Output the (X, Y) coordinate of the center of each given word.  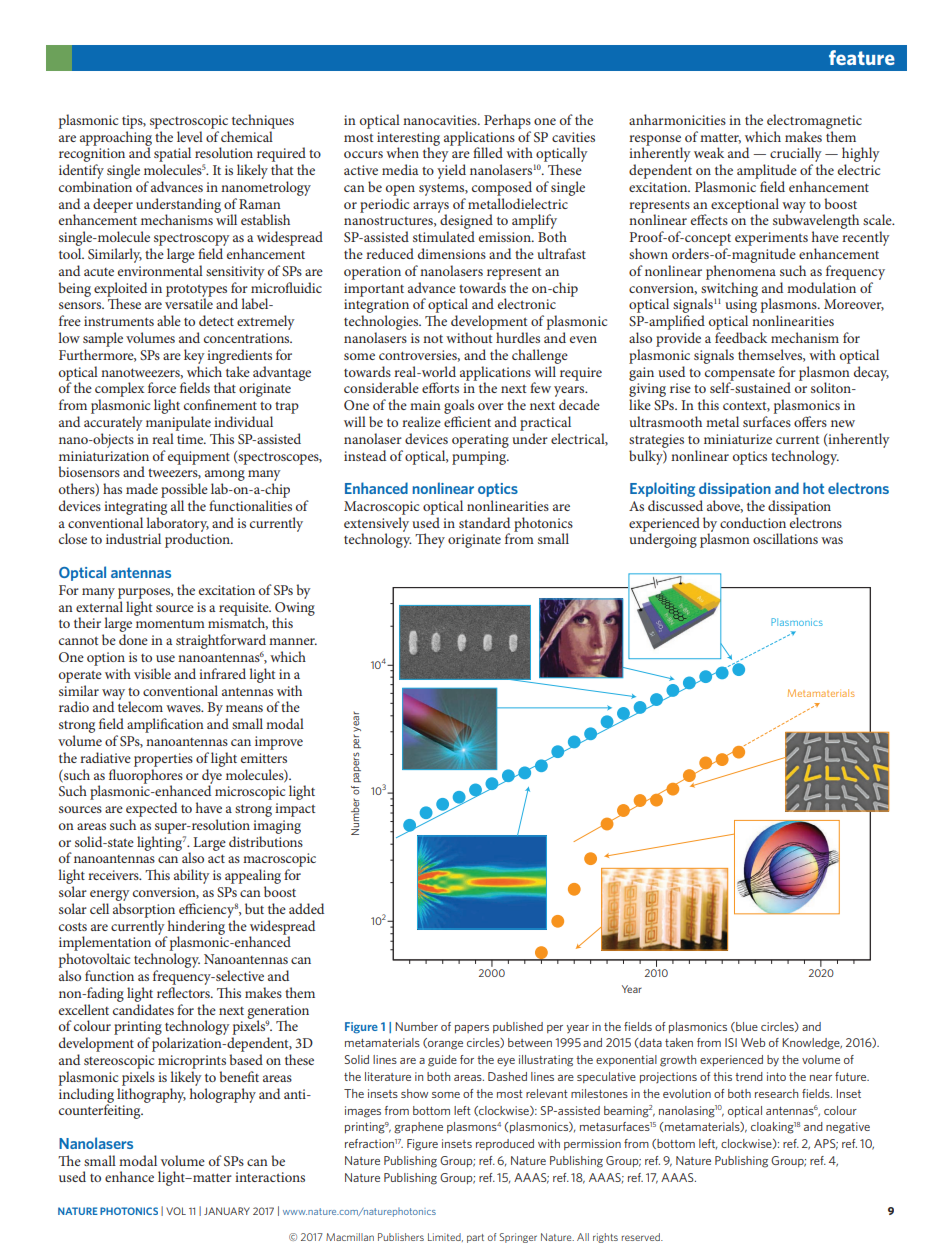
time (191, 439)
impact (295, 810)
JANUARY (227, 1211)
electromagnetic (814, 121)
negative (848, 1128)
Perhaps (507, 121)
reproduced (505, 1144)
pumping (480, 458)
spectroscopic (189, 122)
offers (810, 421)
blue (746, 1027)
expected (151, 809)
